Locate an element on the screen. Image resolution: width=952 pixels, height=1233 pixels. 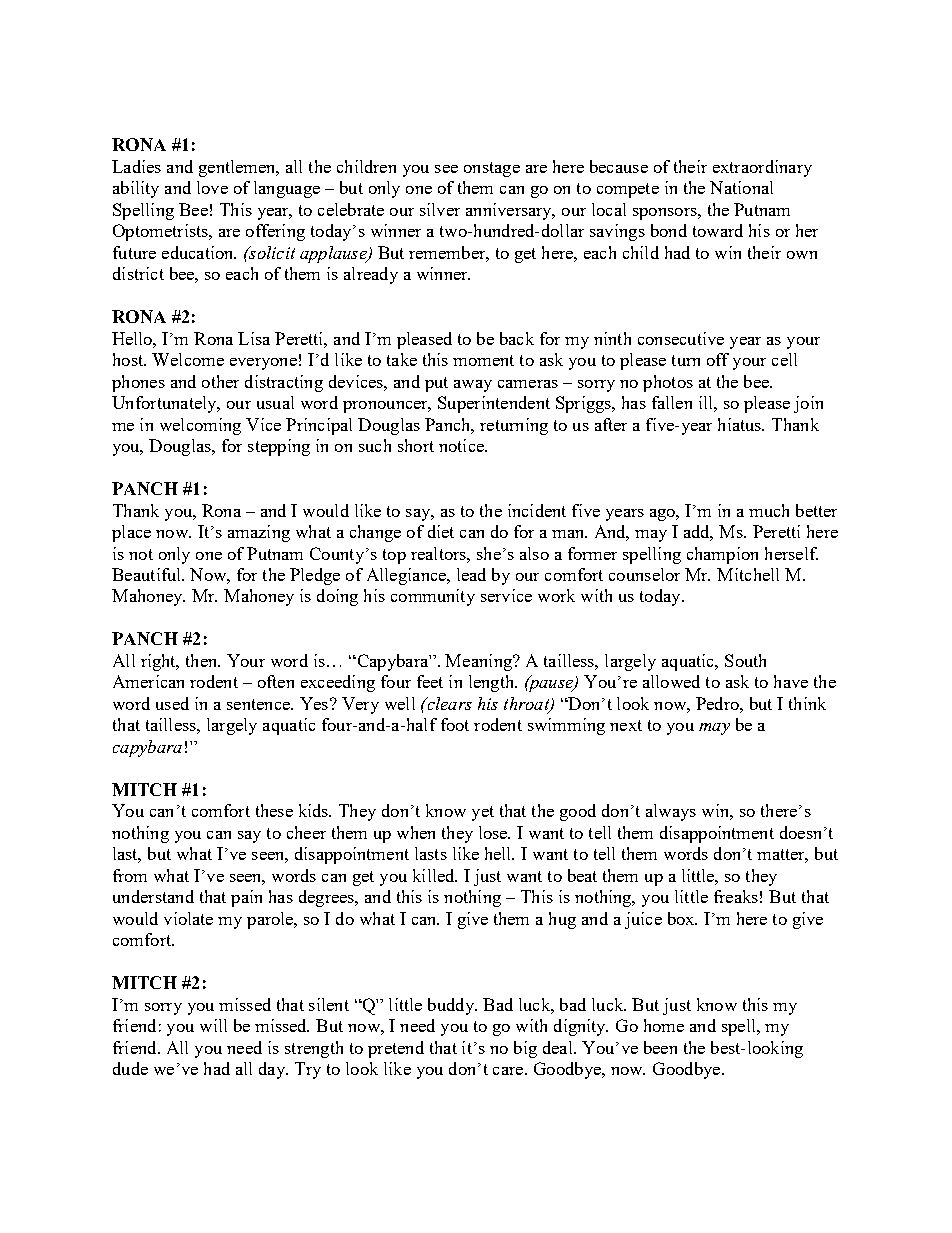
love is located at coordinates (212, 187).
